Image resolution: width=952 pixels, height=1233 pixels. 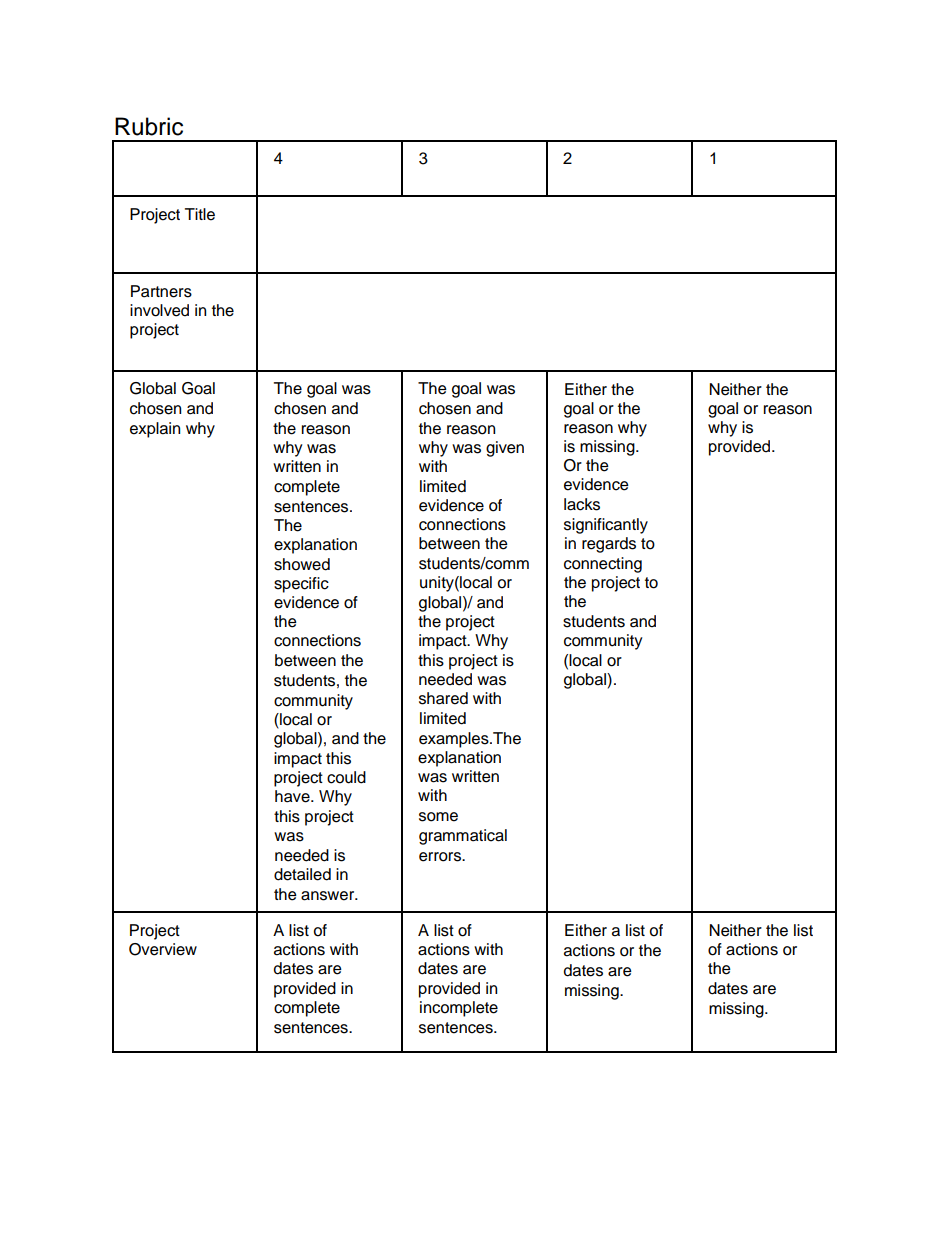 I want to click on explain, so click(x=155, y=430).
